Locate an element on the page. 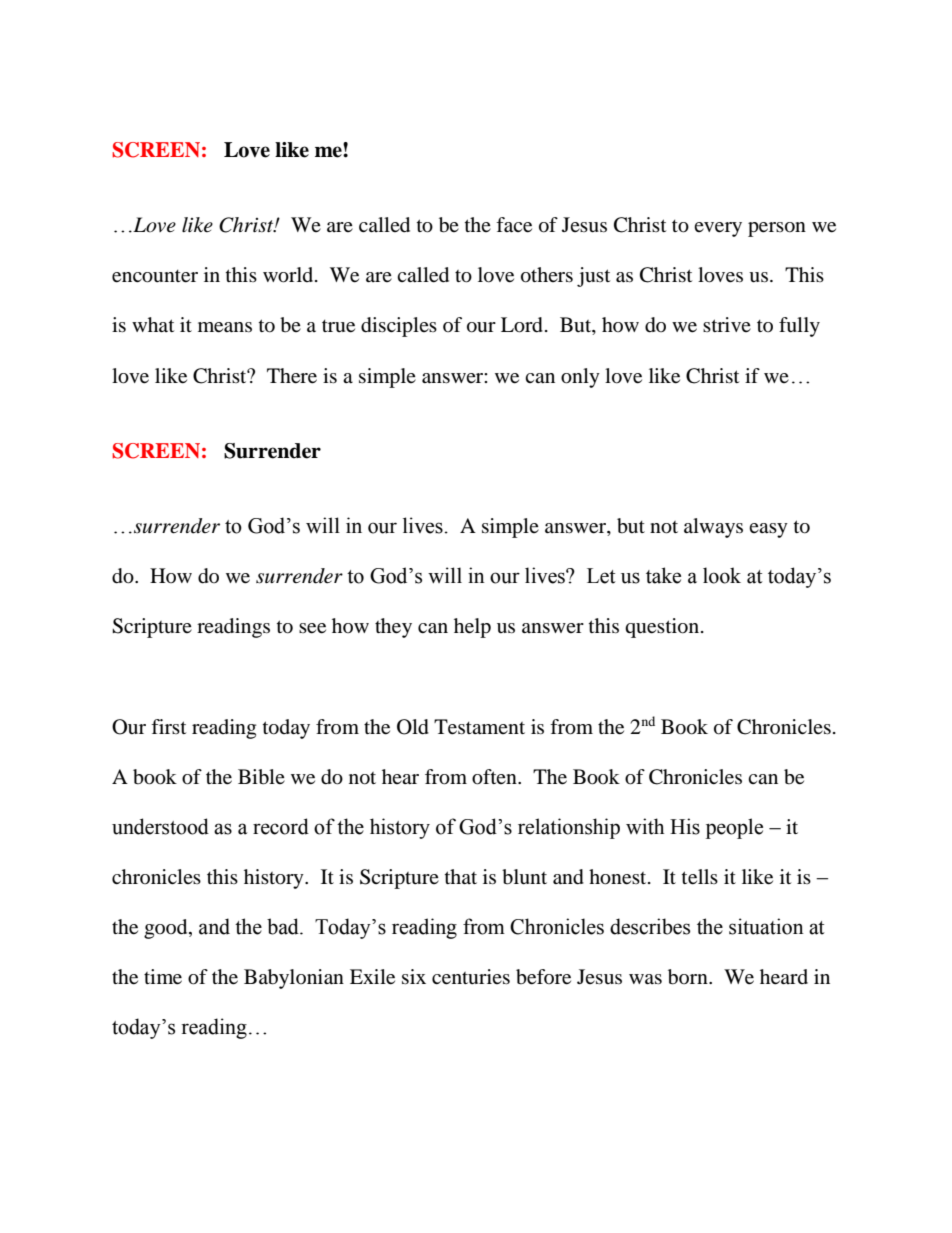  first is located at coordinates (168, 726).
